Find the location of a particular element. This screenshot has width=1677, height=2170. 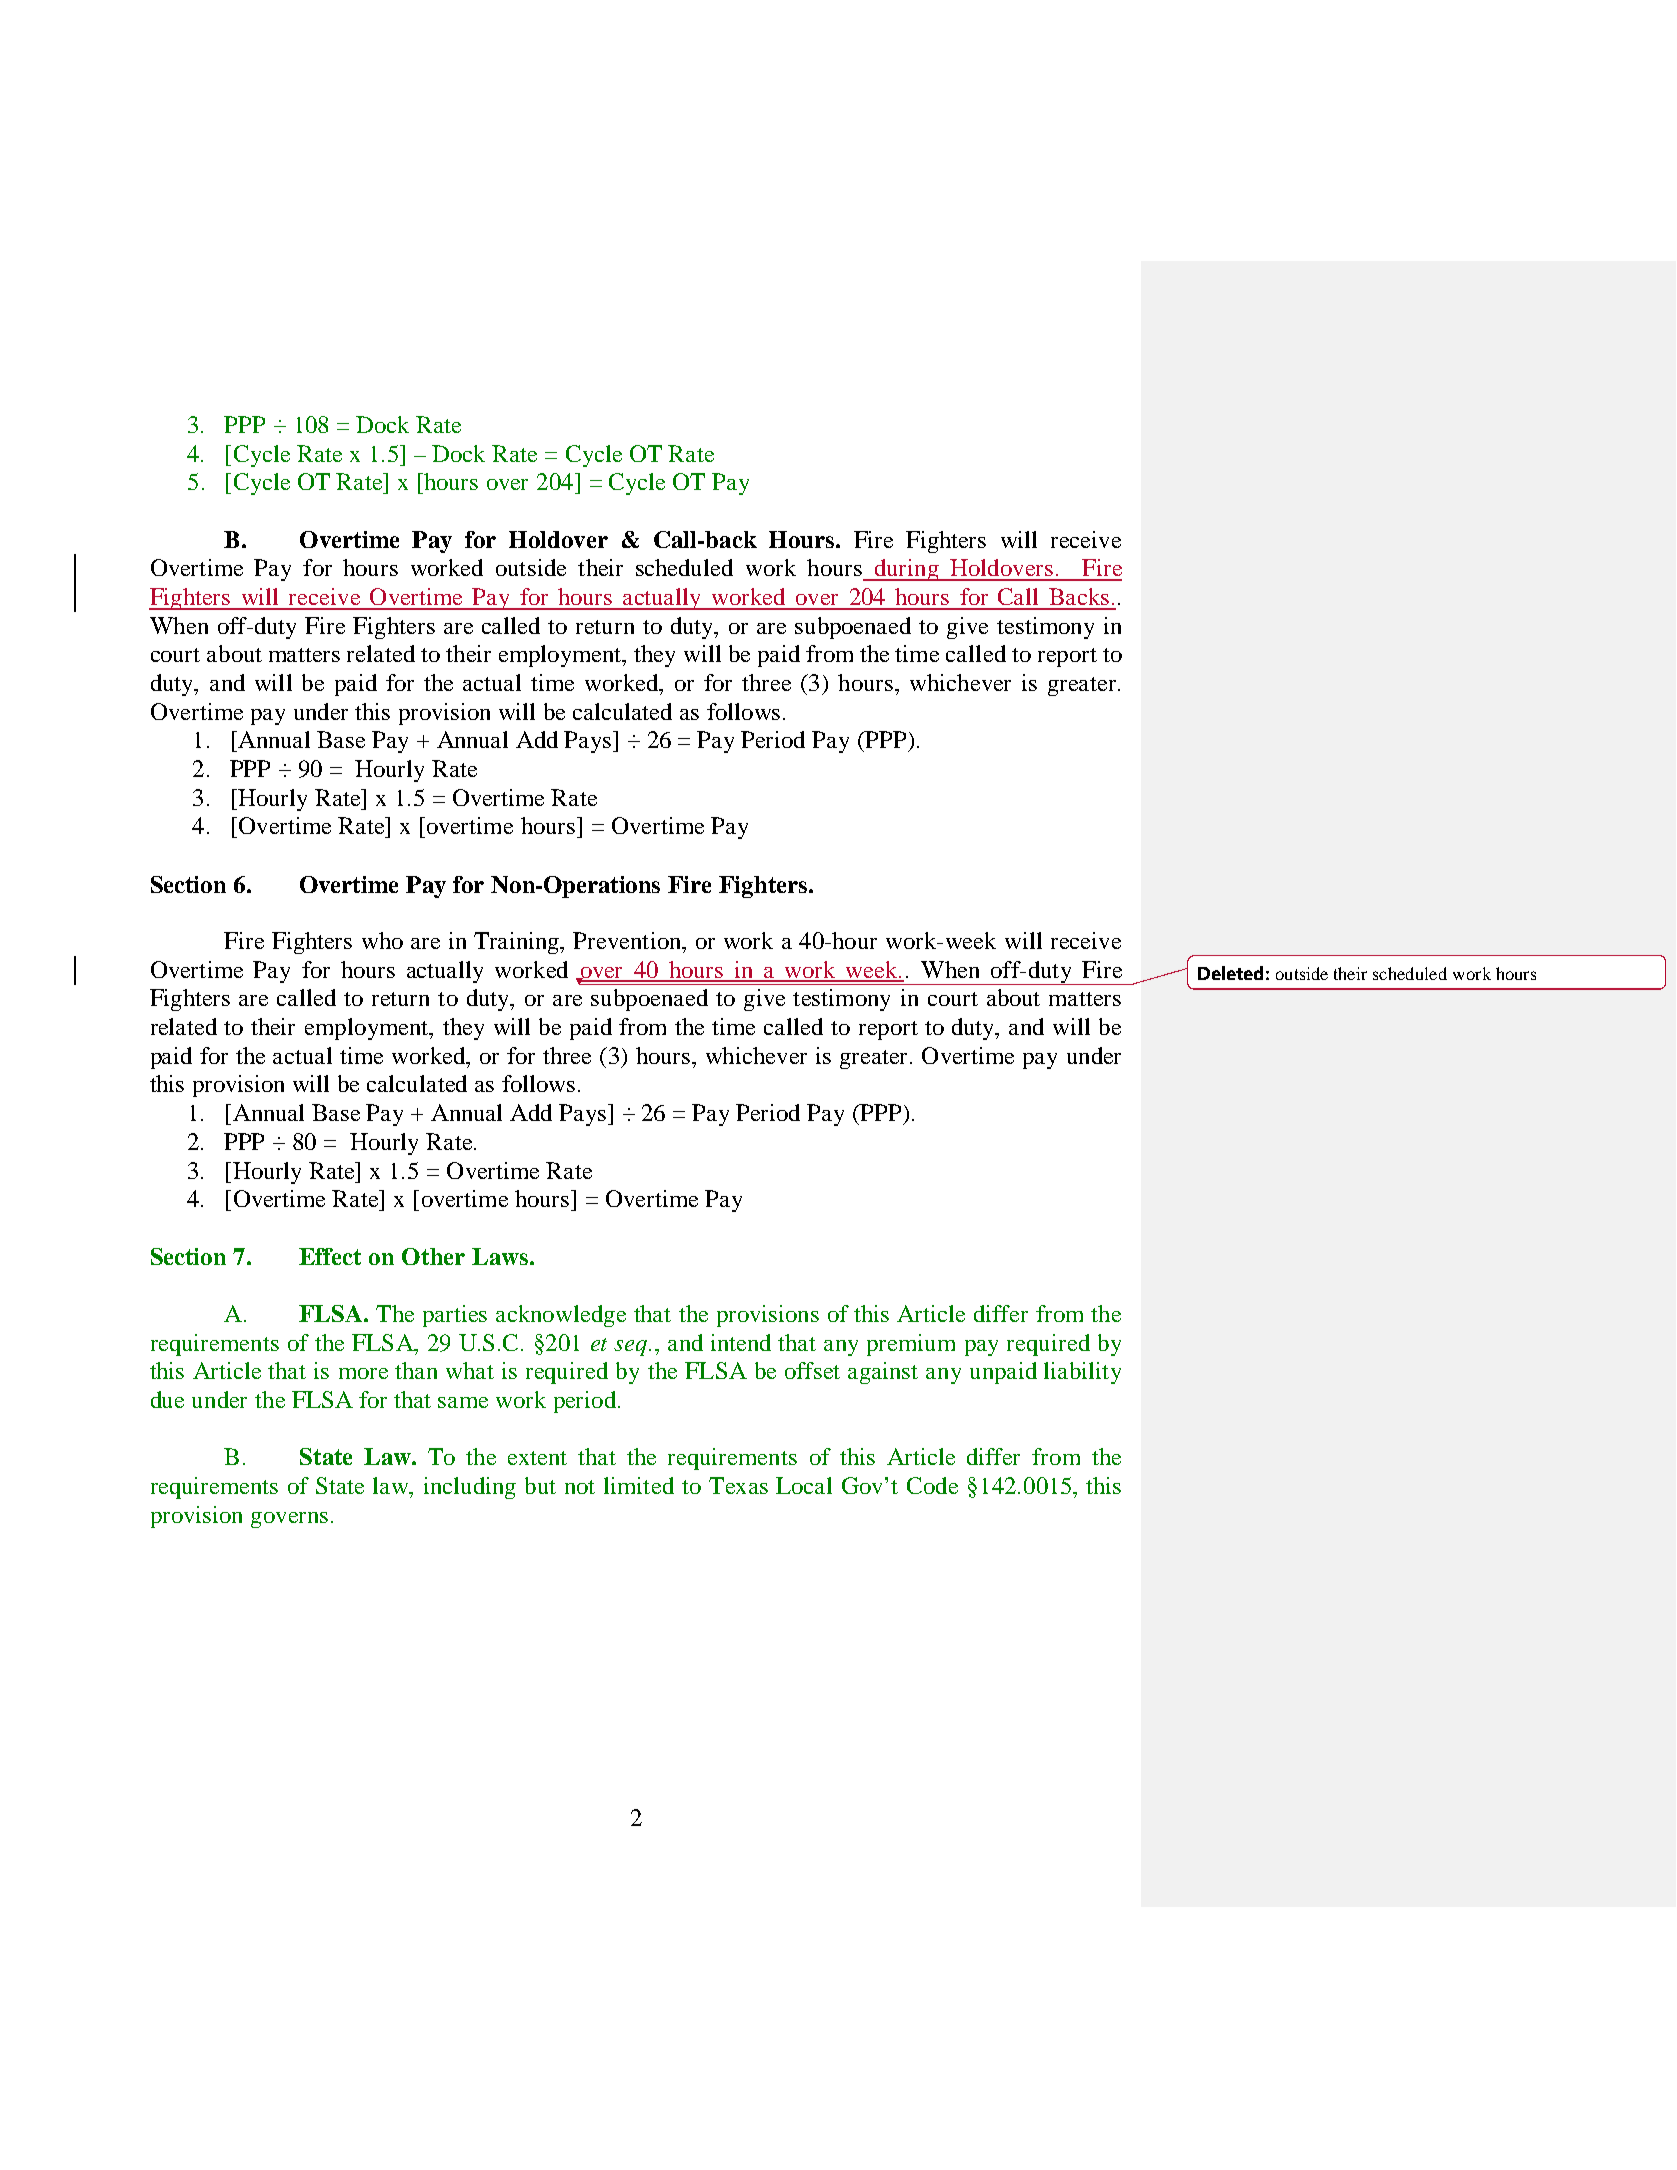

against is located at coordinates (883, 1373).
